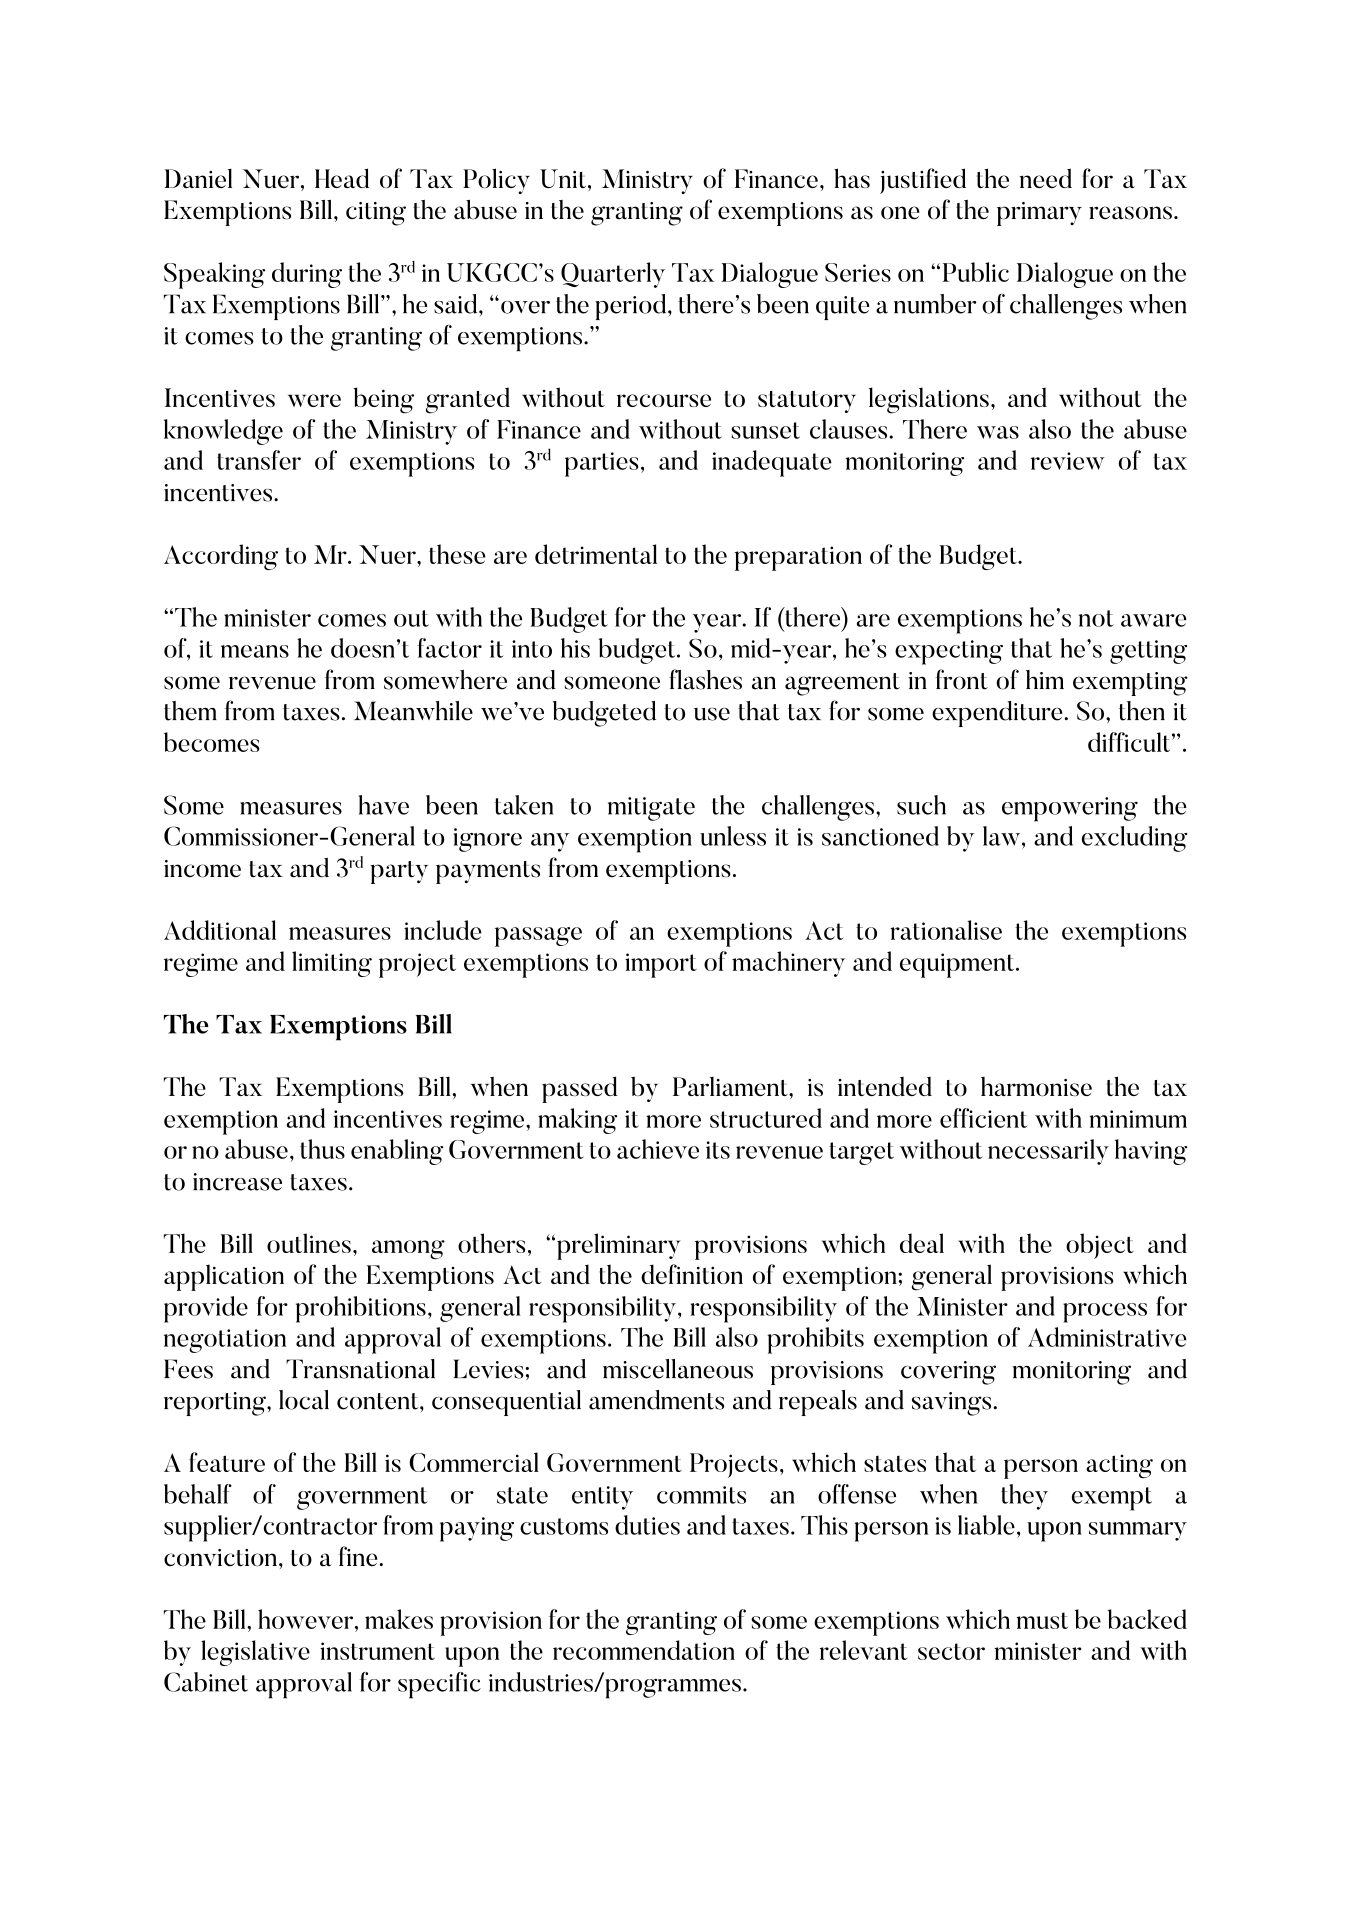 This screenshot has width=1350, height=1911. Describe the element at coordinates (1042, 1620) in the screenshot. I see `must` at that location.
